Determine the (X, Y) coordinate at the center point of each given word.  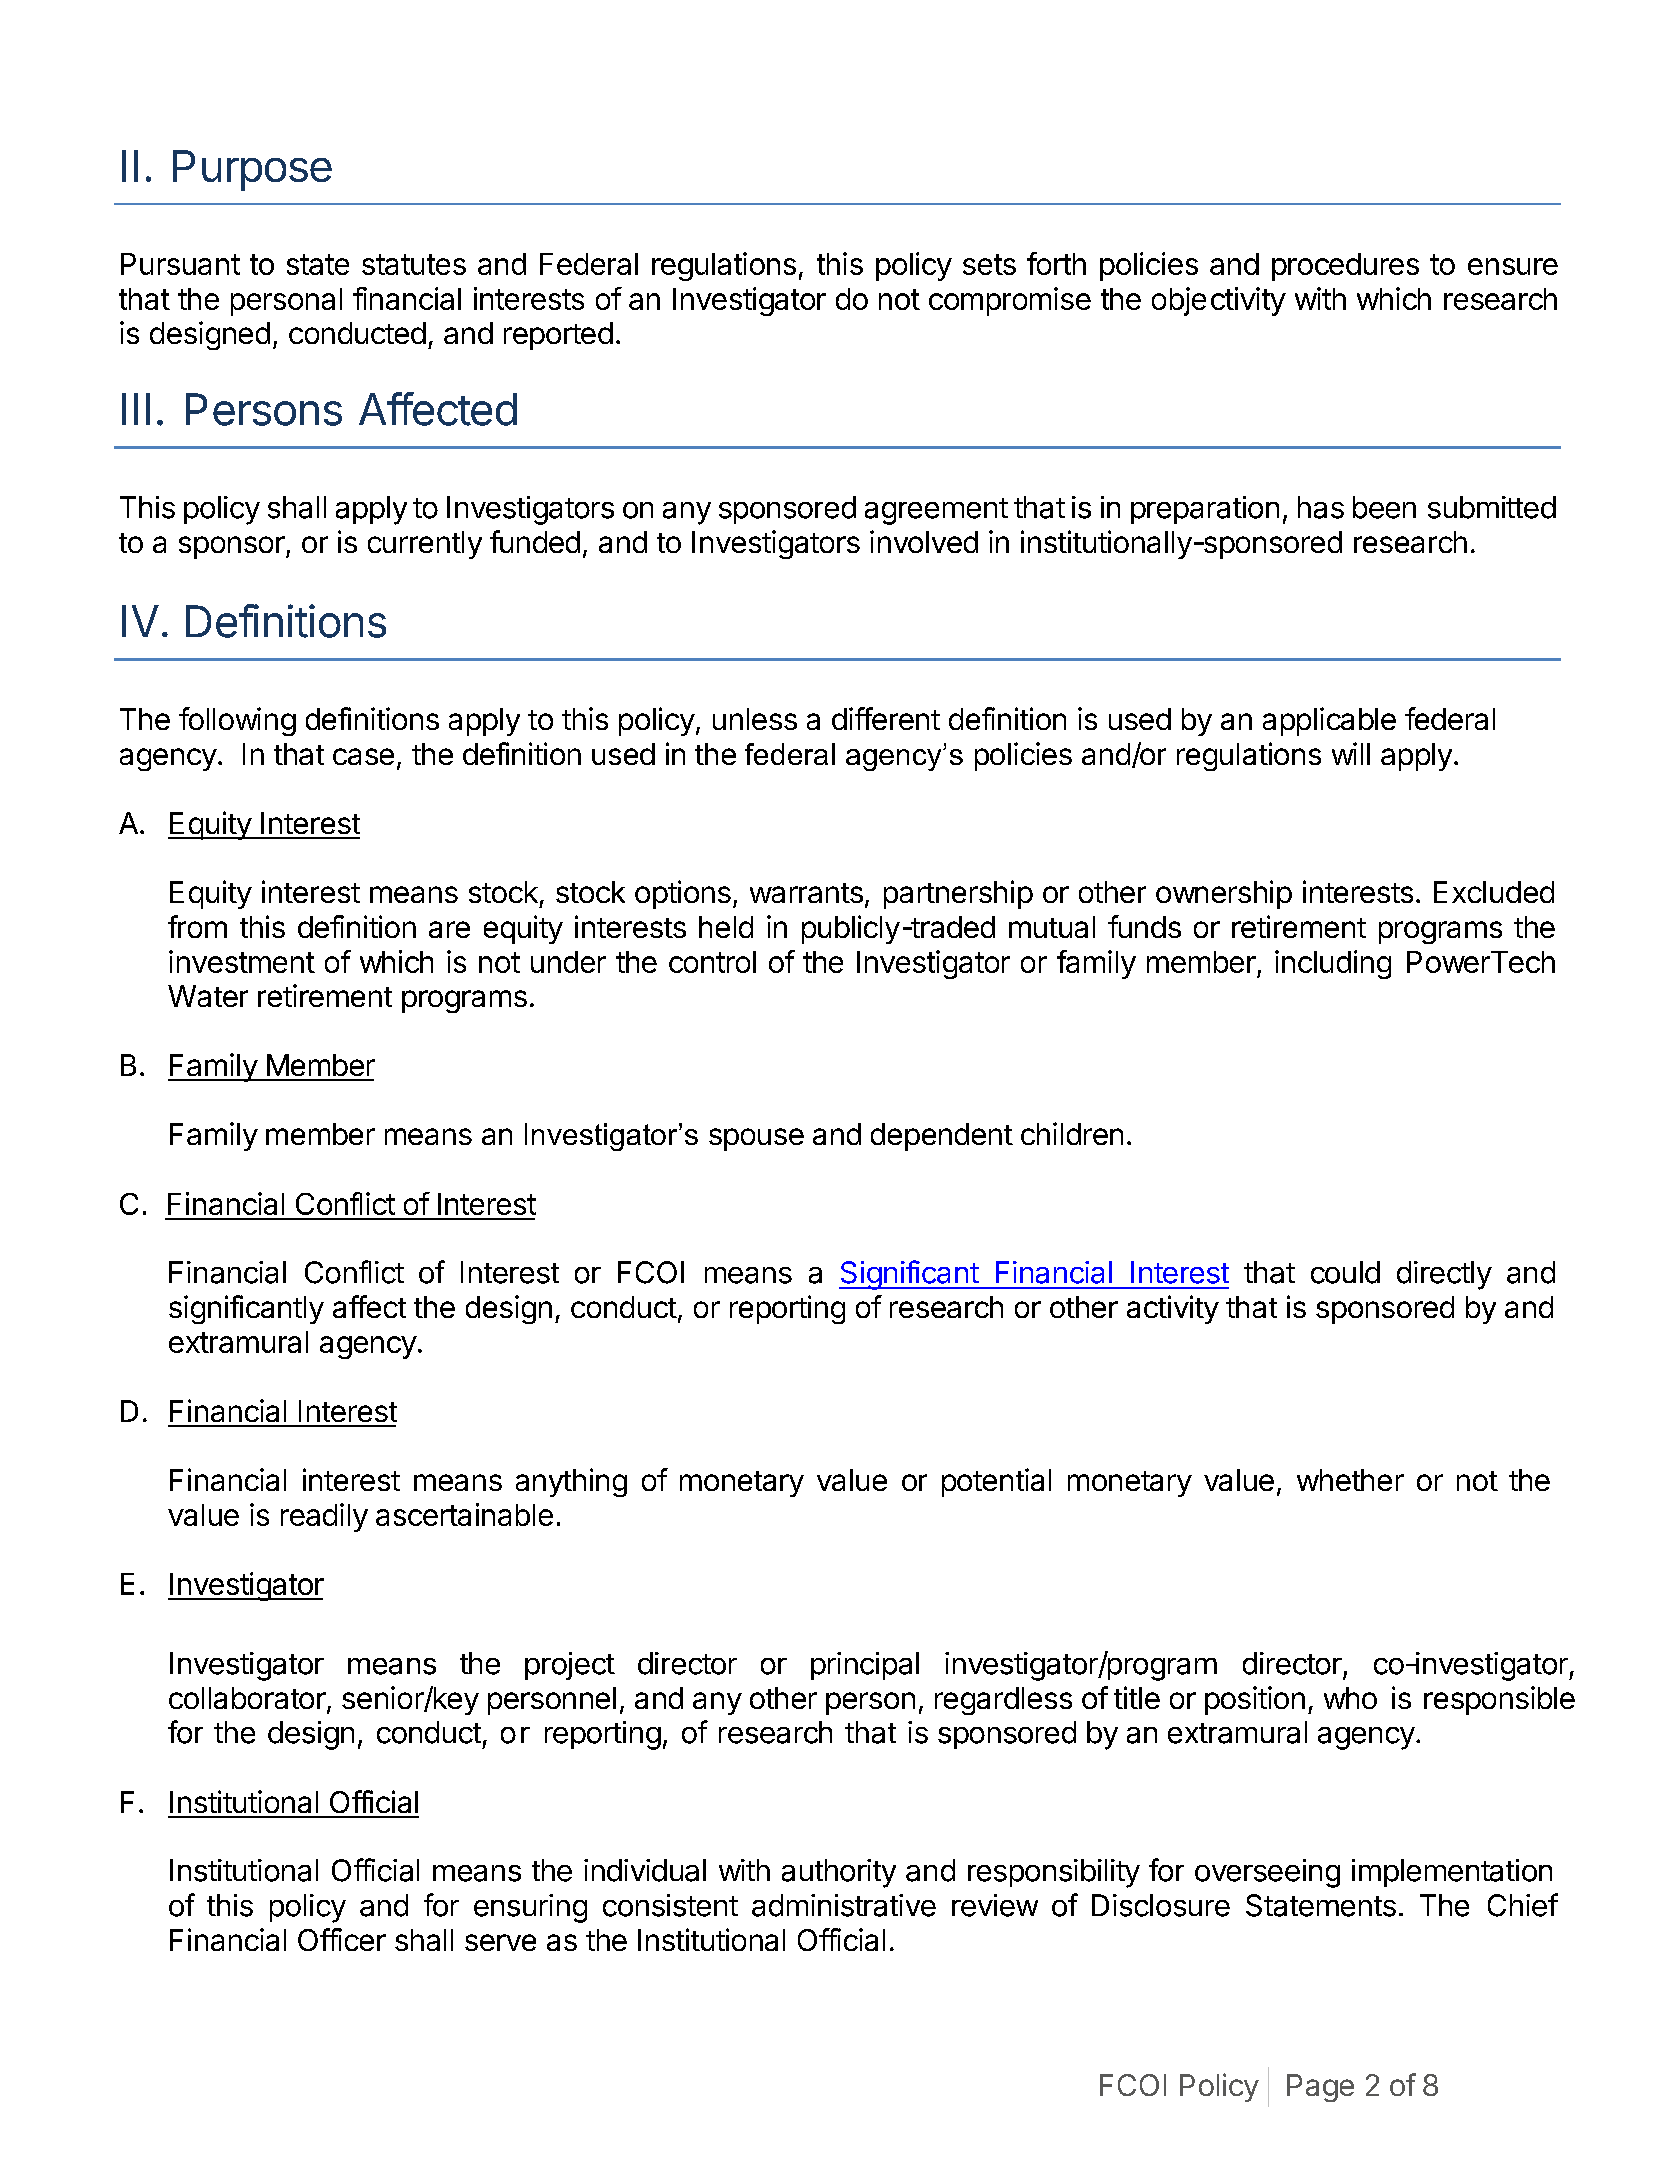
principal (865, 1666)
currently (425, 545)
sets (989, 264)
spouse (756, 1139)
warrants (806, 893)
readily (324, 1517)
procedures (1345, 267)
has (1321, 507)
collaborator (247, 1698)
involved (924, 541)
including (1333, 964)
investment (242, 961)
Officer (342, 1939)
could (1345, 1272)
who (1350, 1698)
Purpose (252, 170)
